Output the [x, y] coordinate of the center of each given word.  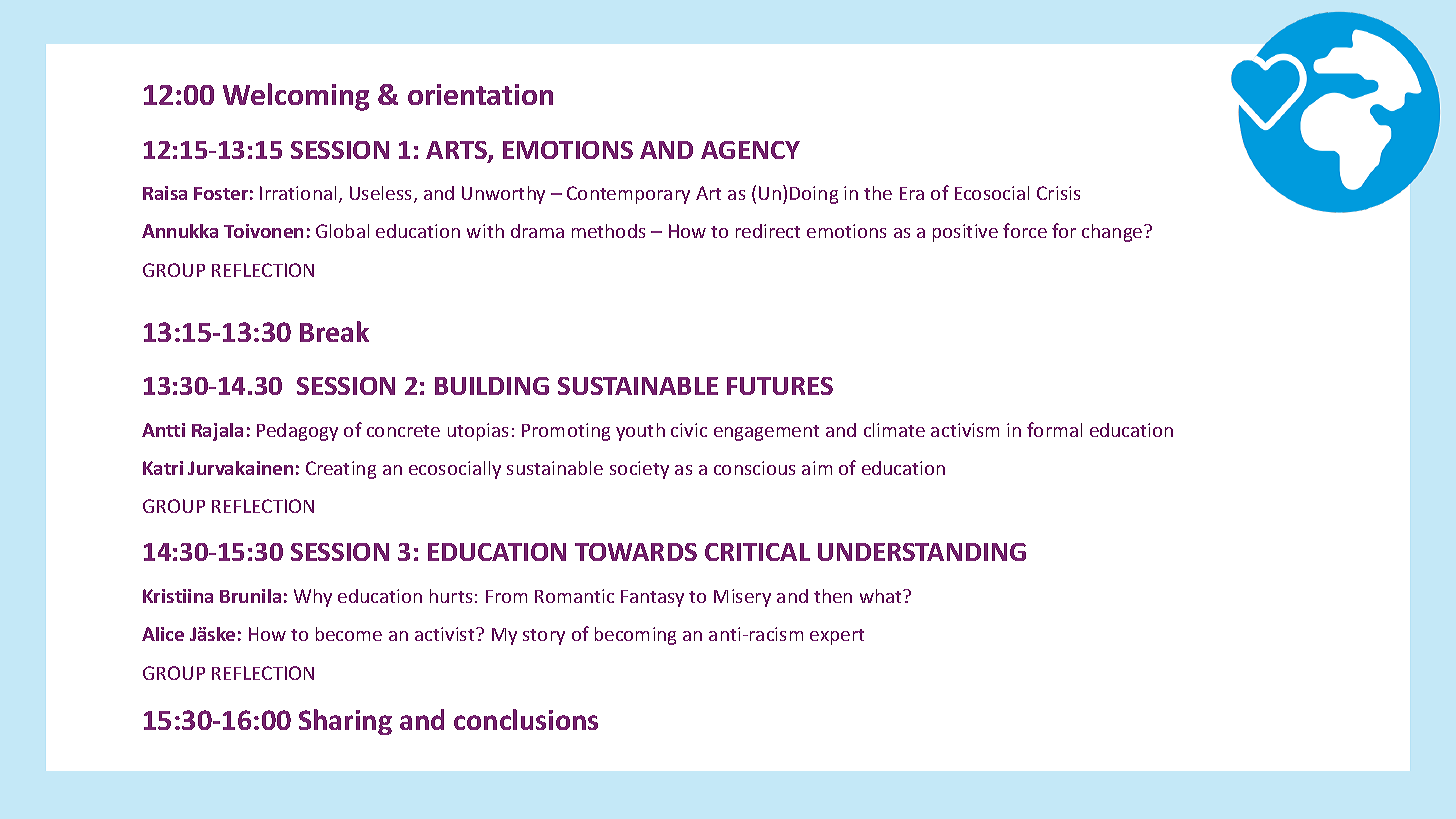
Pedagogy [297, 432]
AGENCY [750, 150]
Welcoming [296, 97]
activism [965, 430]
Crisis [1058, 193]
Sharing [345, 722]
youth [640, 432]
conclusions [526, 719]
